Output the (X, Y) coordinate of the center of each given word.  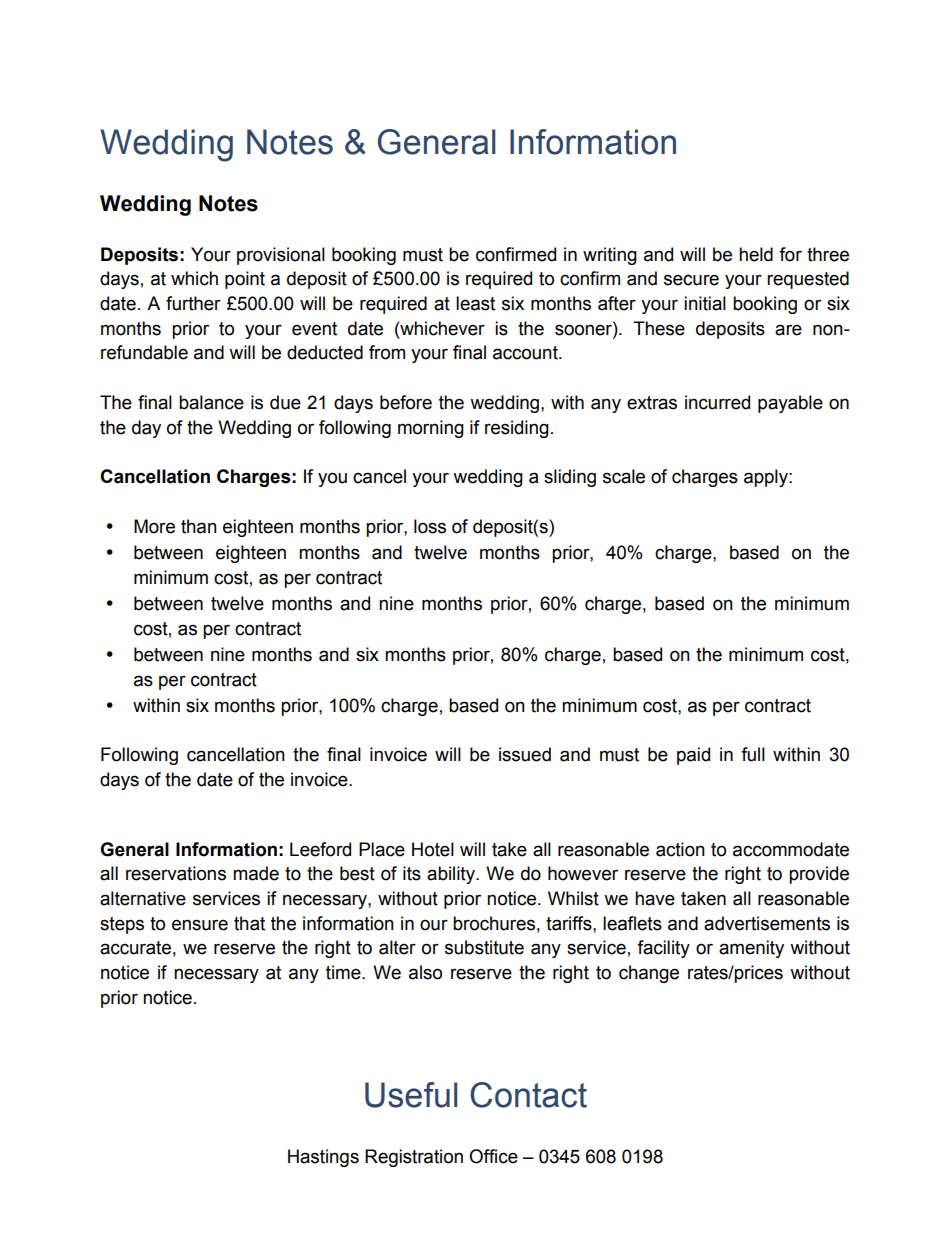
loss (430, 526)
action (680, 849)
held (756, 254)
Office (493, 1156)
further (193, 303)
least (475, 303)
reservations (176, 873)
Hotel (433, 849)
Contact (528, 1095)
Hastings (323, 1158)
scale (624, 476)
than (199, 526)
